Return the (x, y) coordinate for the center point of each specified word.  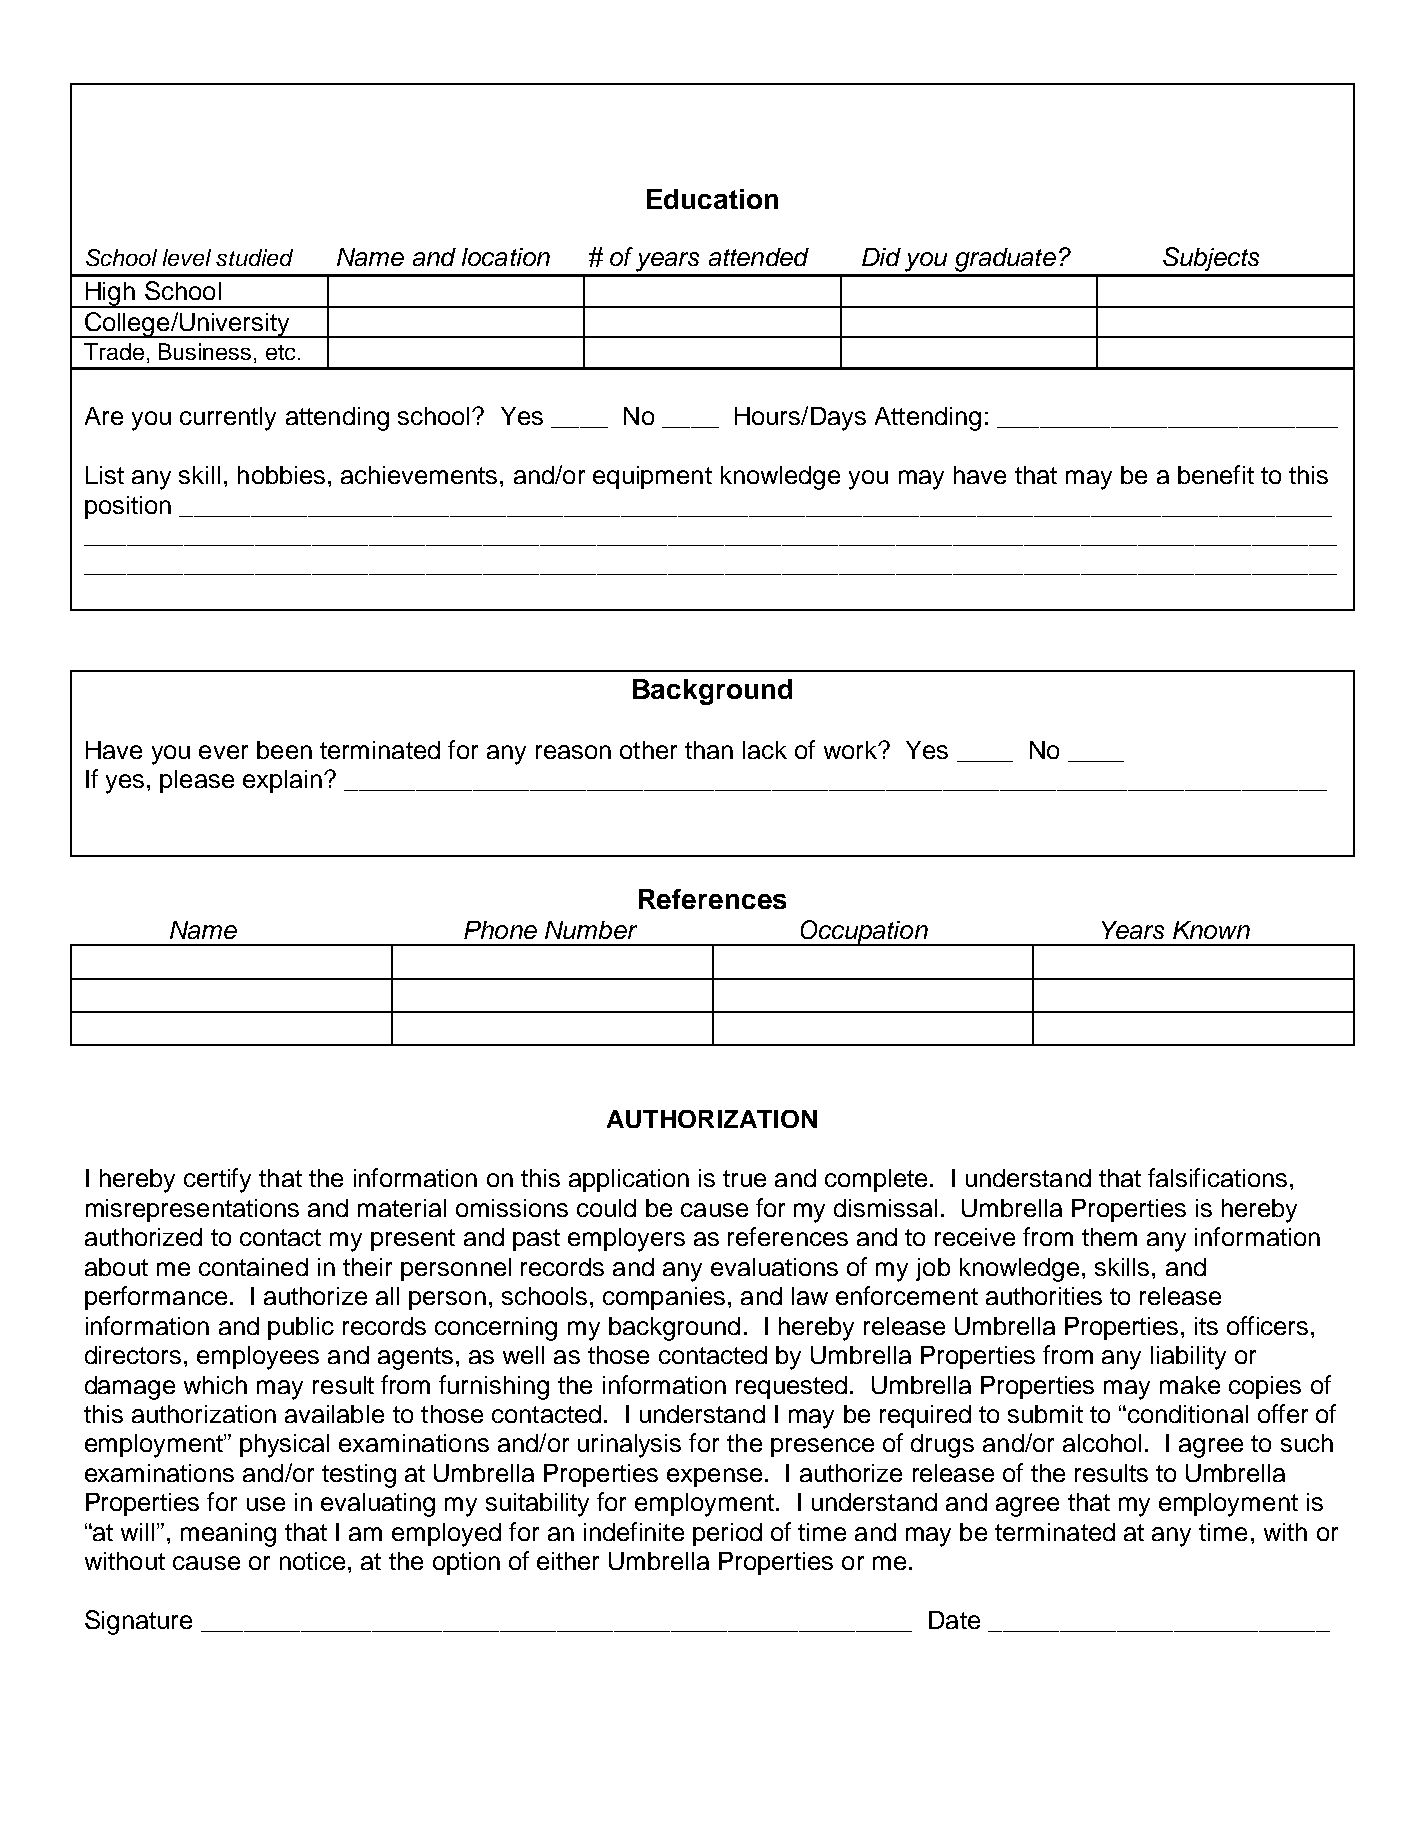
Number (591, 930)
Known (1211, 930)
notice (312, 1561)
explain (282, 781)
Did (881, 257)
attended (759, 257)
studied (254, 257)
